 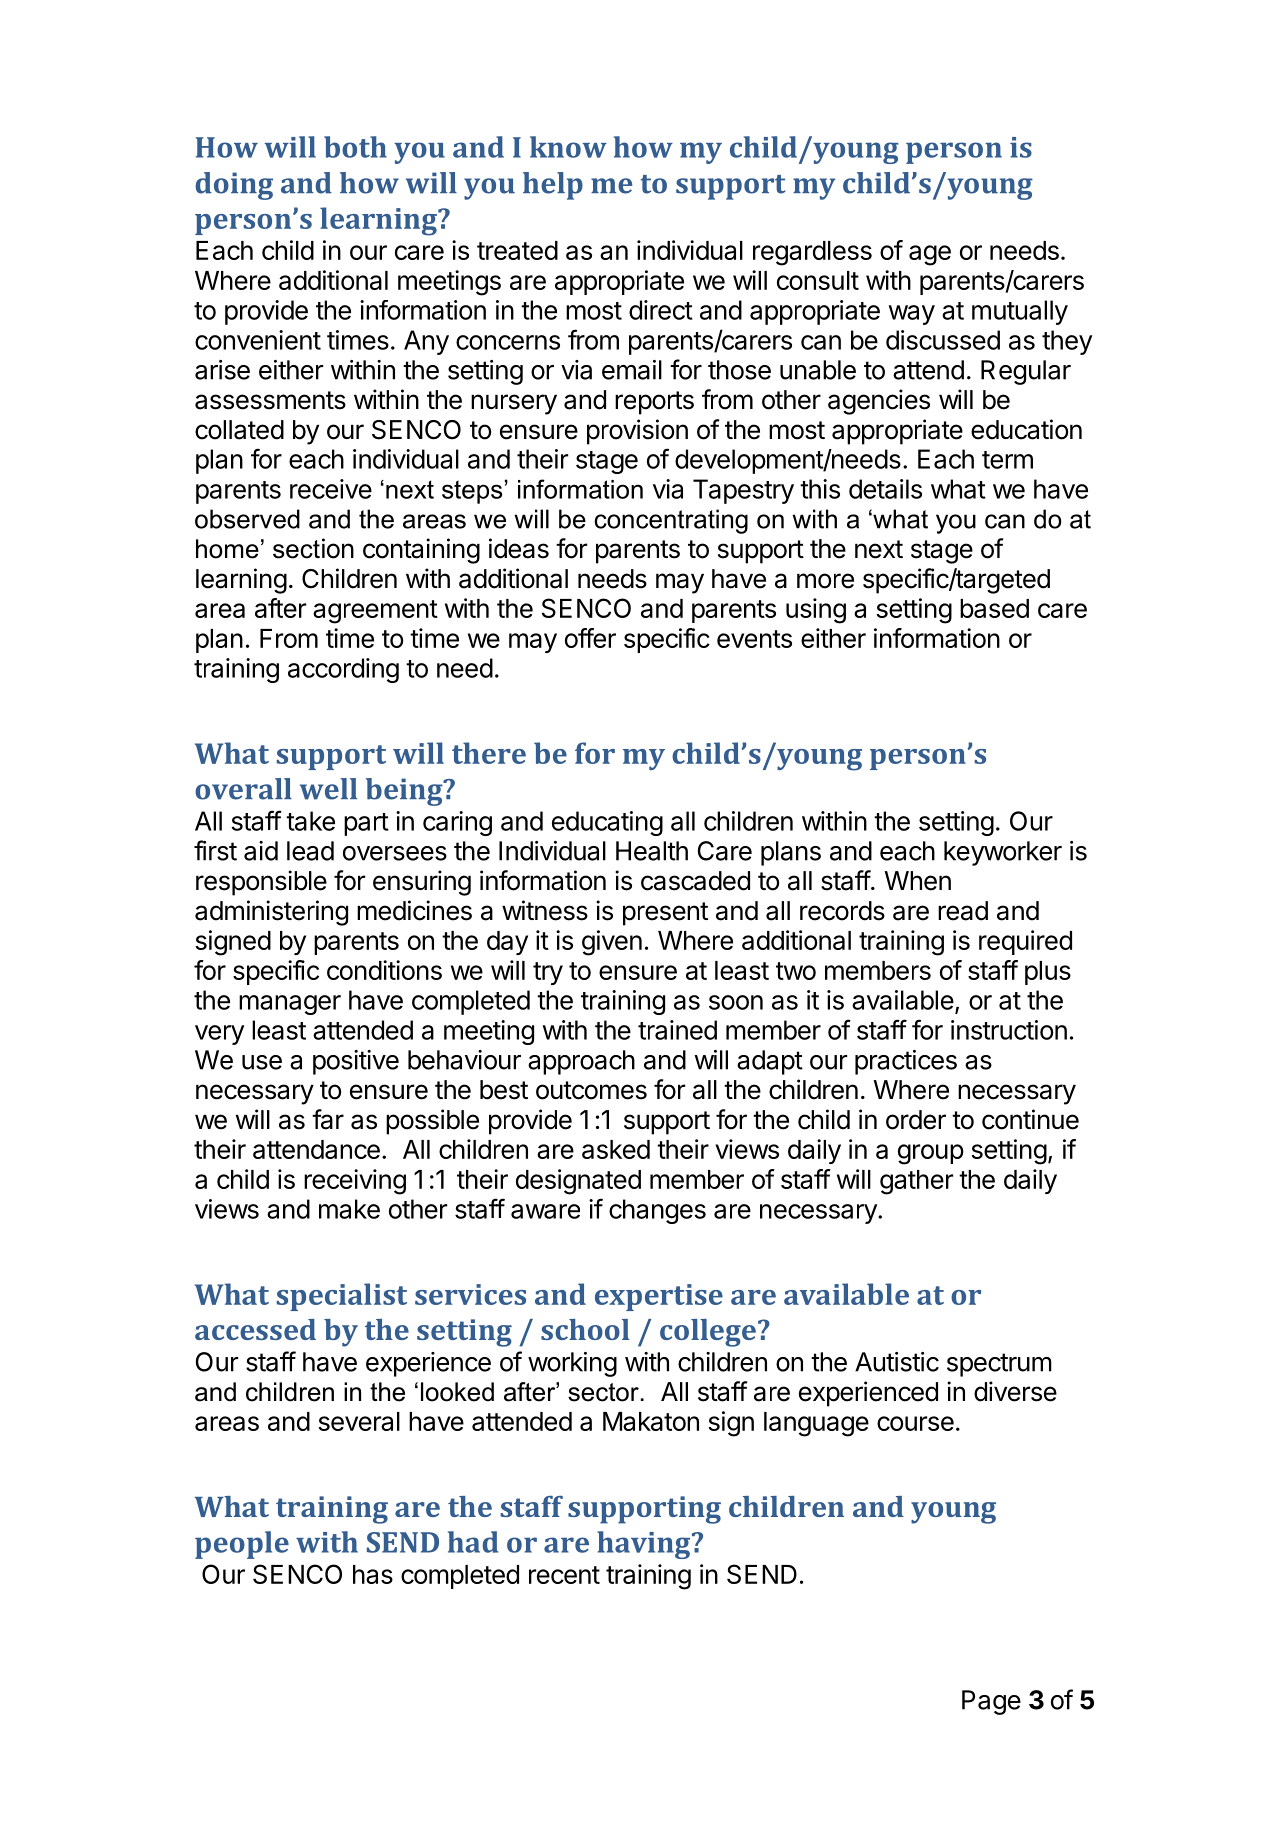 What do you see at coordinates (590, 638) in the document?
I see `offer` at bounding box center [590, 638].
